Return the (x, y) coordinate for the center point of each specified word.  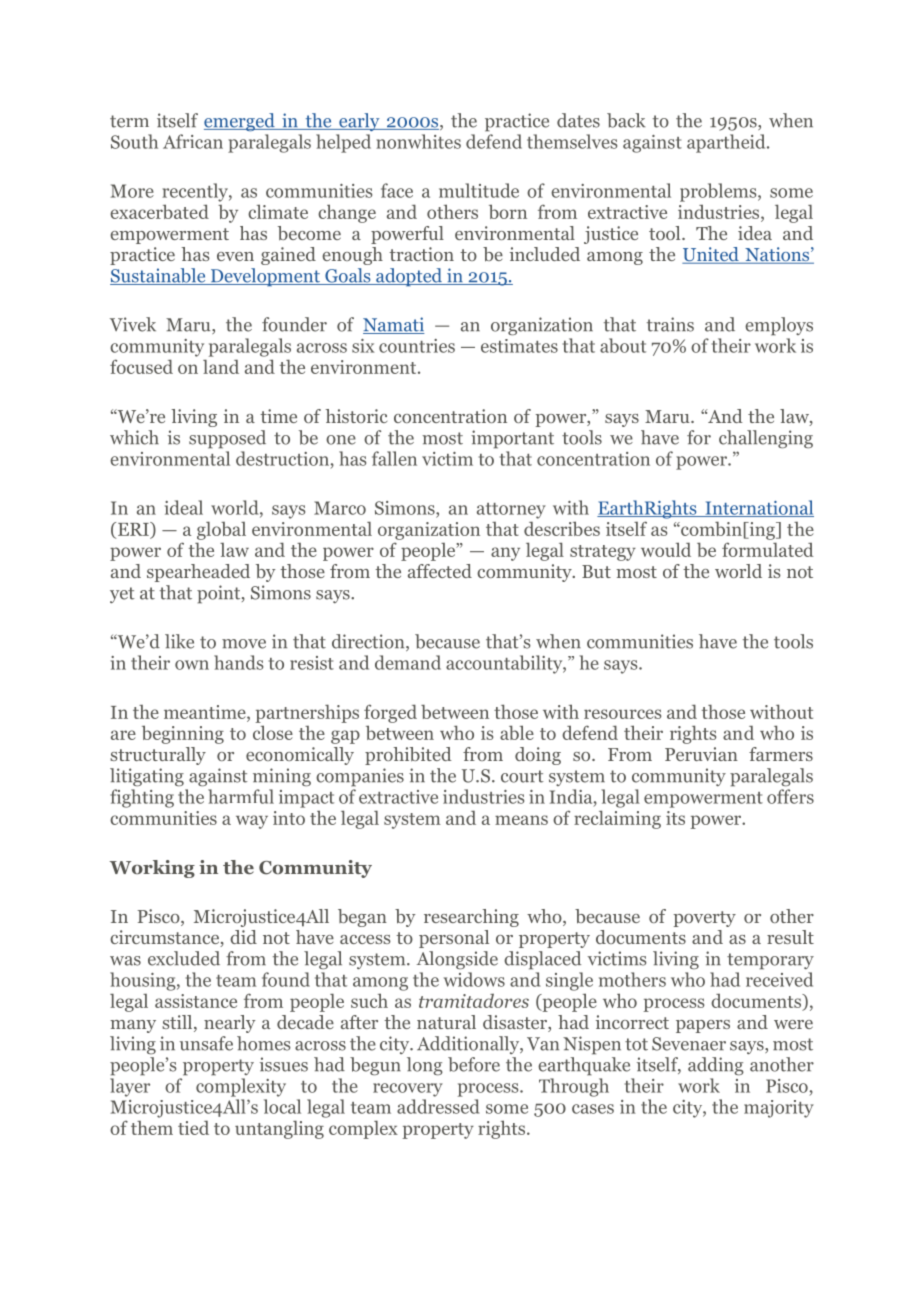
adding (716, 1066)
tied (193, 1127)
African (193, 141)
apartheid (727, 143)
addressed (438, 1106)
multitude (479, 190)
